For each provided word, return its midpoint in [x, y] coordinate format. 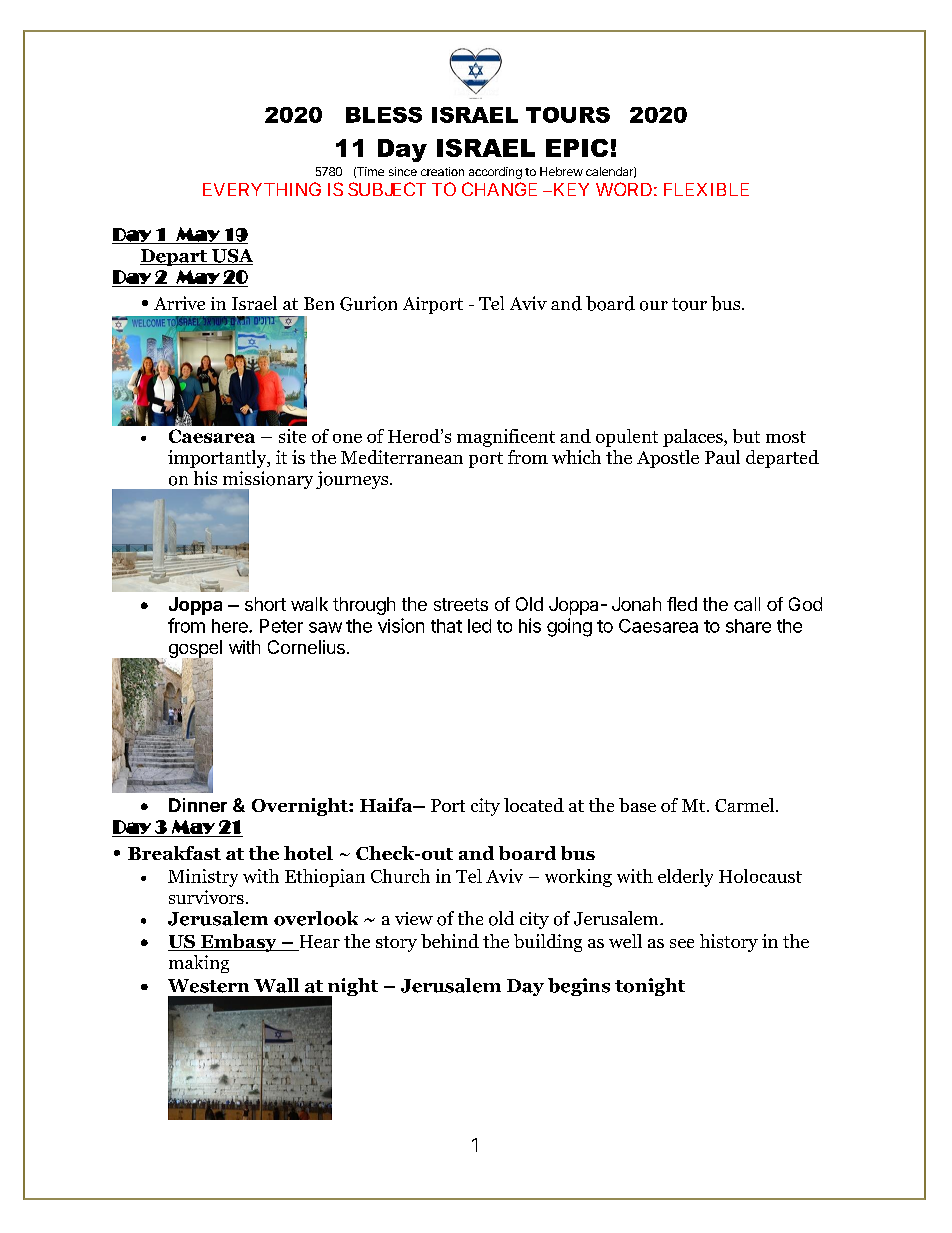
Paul [722, 457]
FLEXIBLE [706, 189]
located [534, 805]
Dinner [198, 805]
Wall [276, 985]
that [446, 626]
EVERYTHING [262, 189]
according [495, 173]
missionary [266, 481]
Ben [319, 303]
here [231, 626]
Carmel [744, 805]
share [748, 626]
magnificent [506, 438]
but [746, 436]
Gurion [368, 303]
